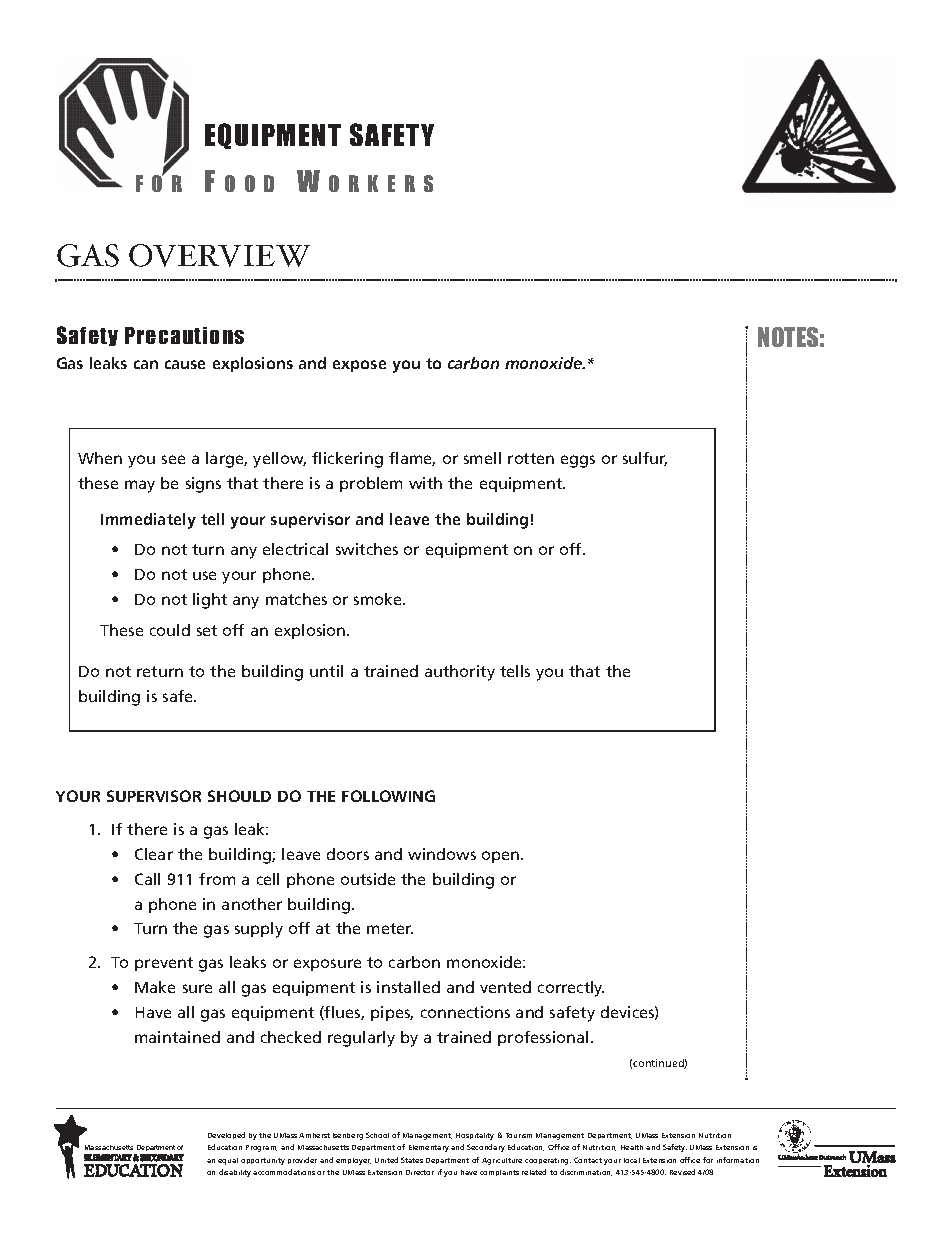 The height and width of the screenshot is (1233, 952). Describe the element at coordinates (578, 461) in the screenshot. I see `eggs` at that location.
